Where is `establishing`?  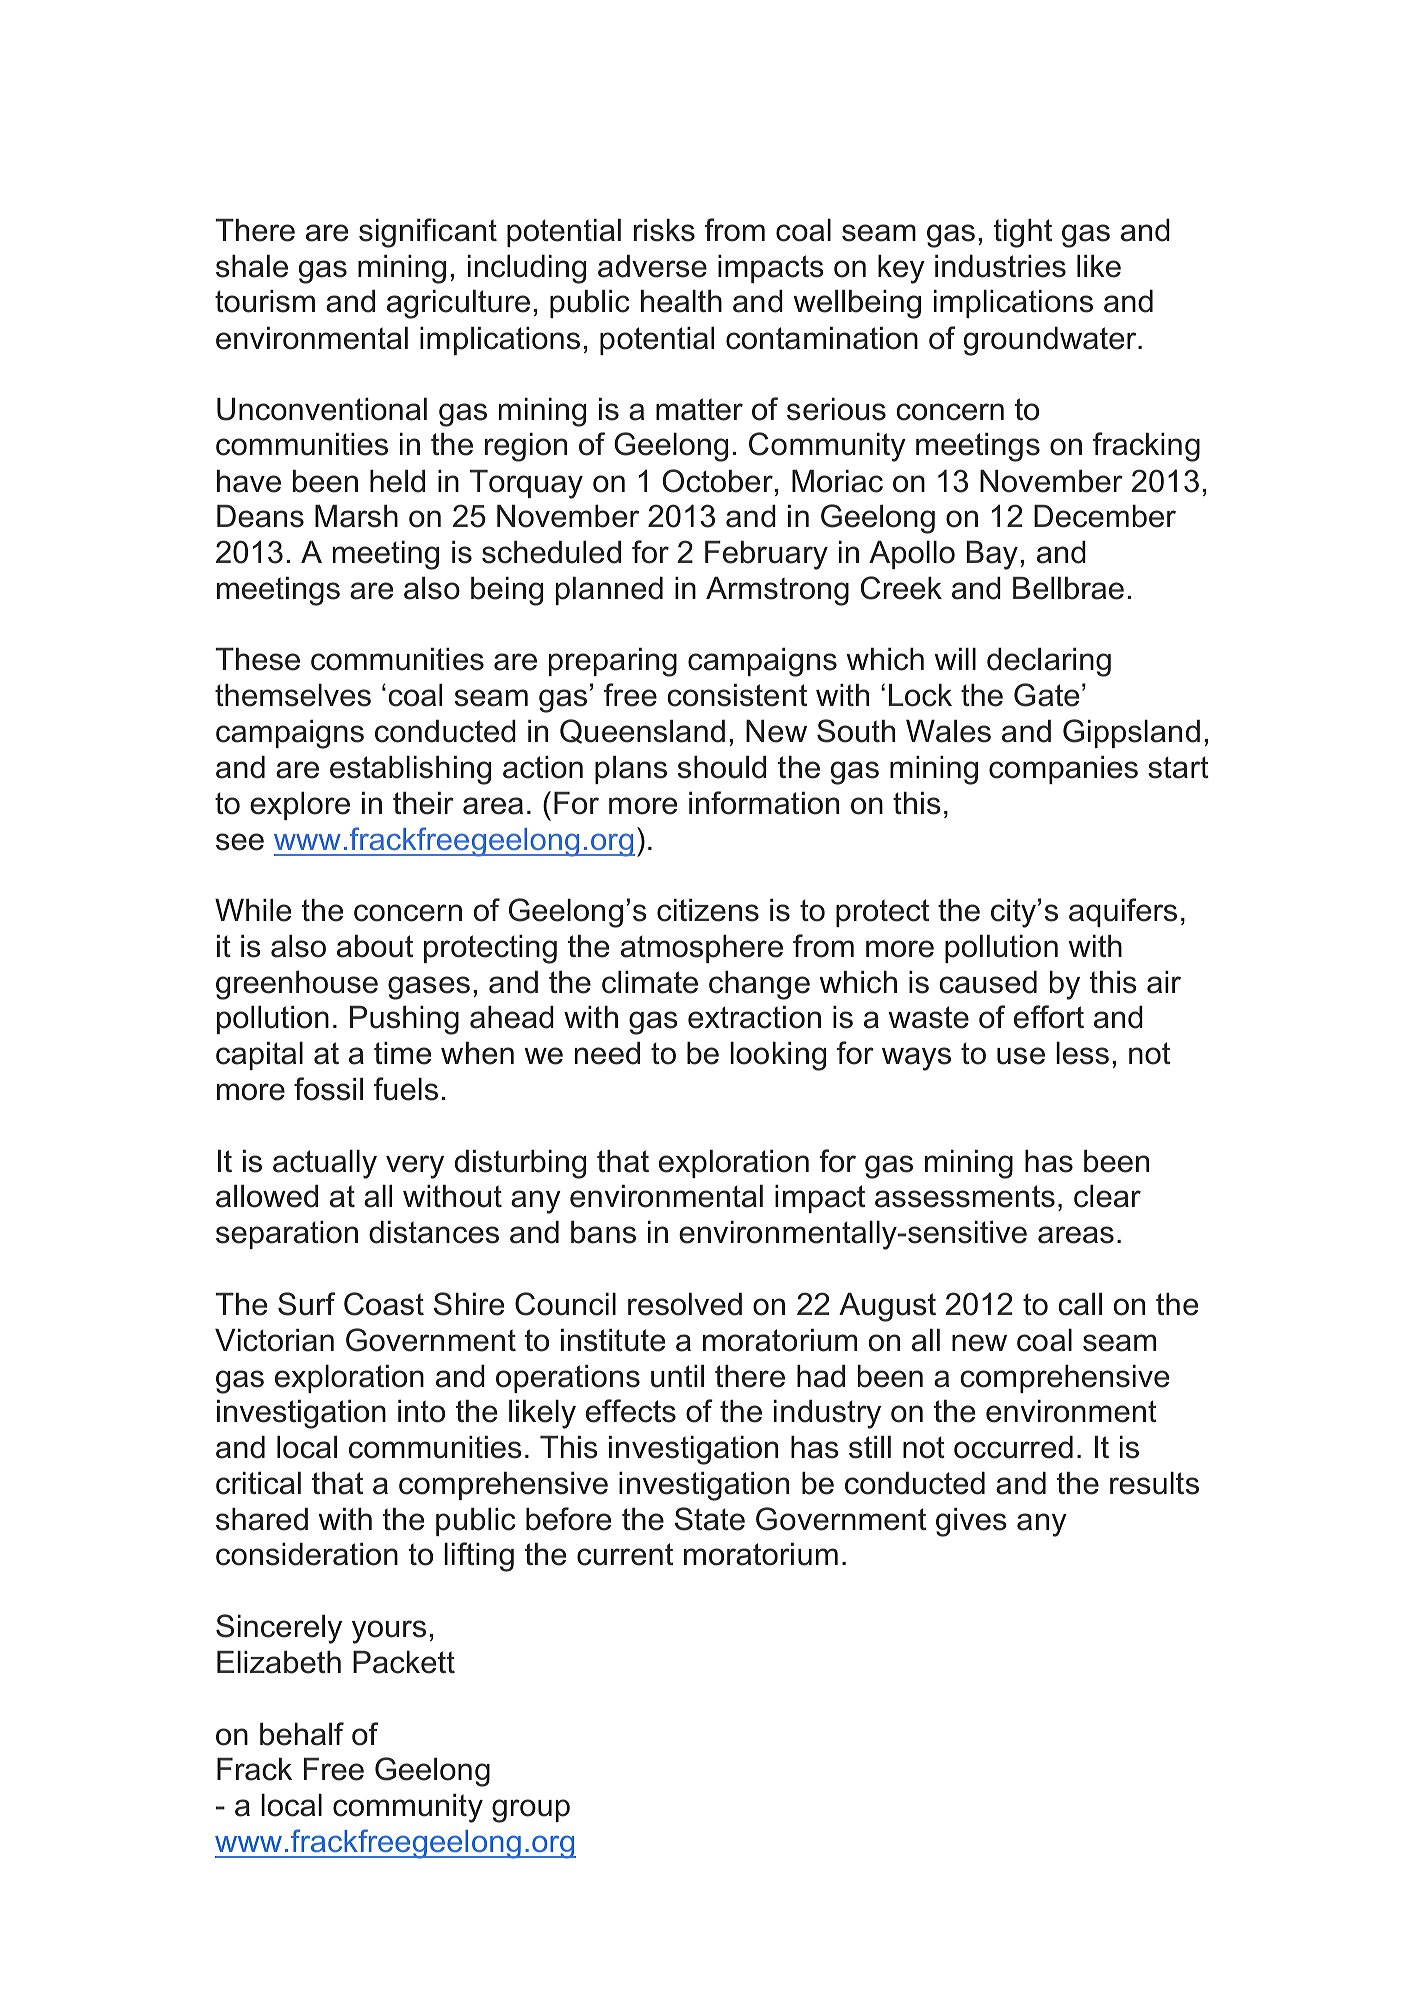
establishing is located at coordinates (410, 770).
